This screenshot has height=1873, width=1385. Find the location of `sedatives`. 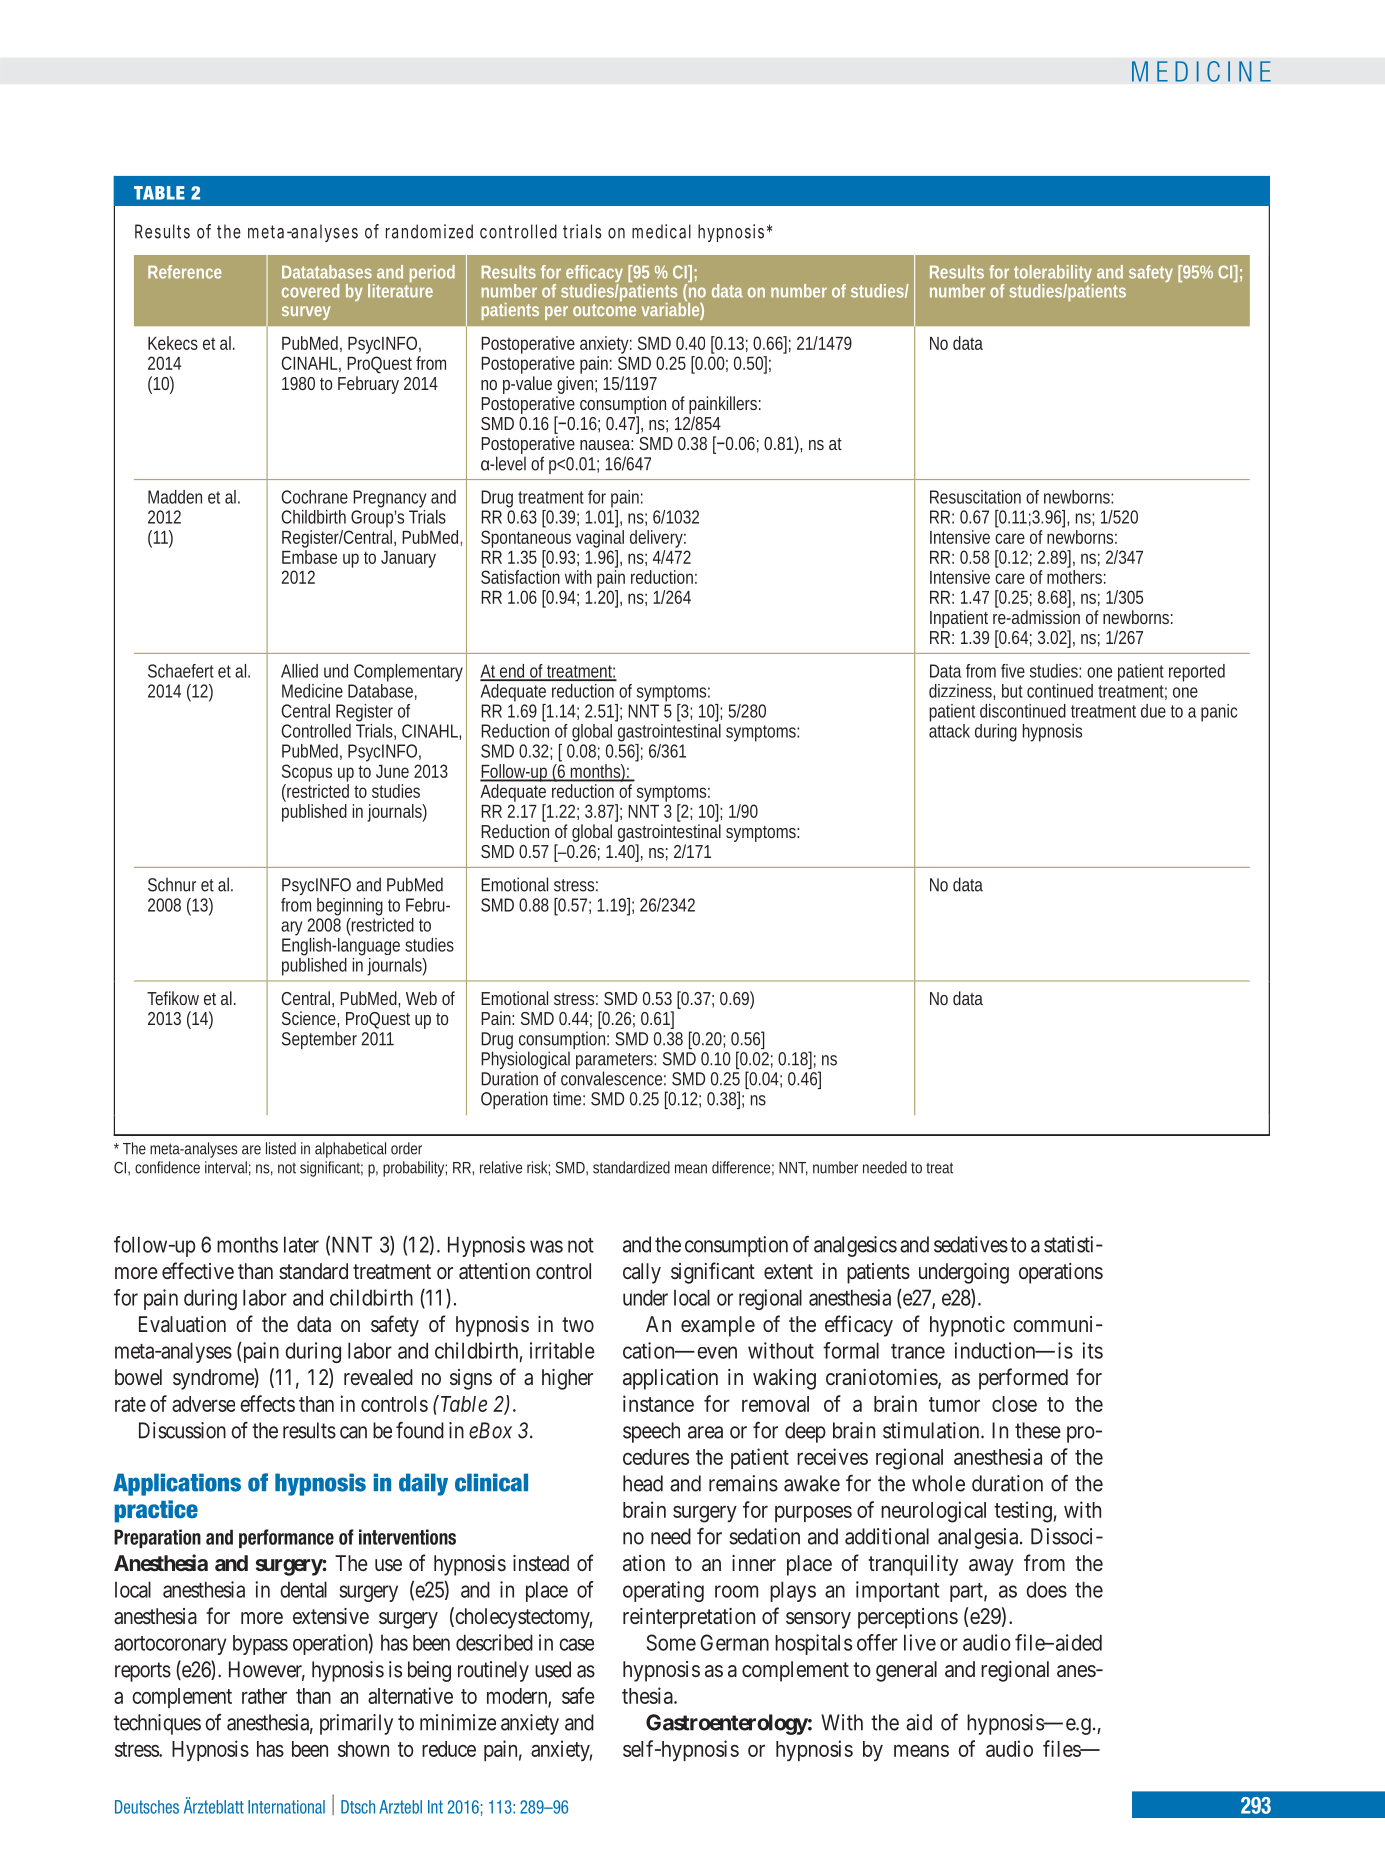

sedatives is located at coordinates (971, 1244).
